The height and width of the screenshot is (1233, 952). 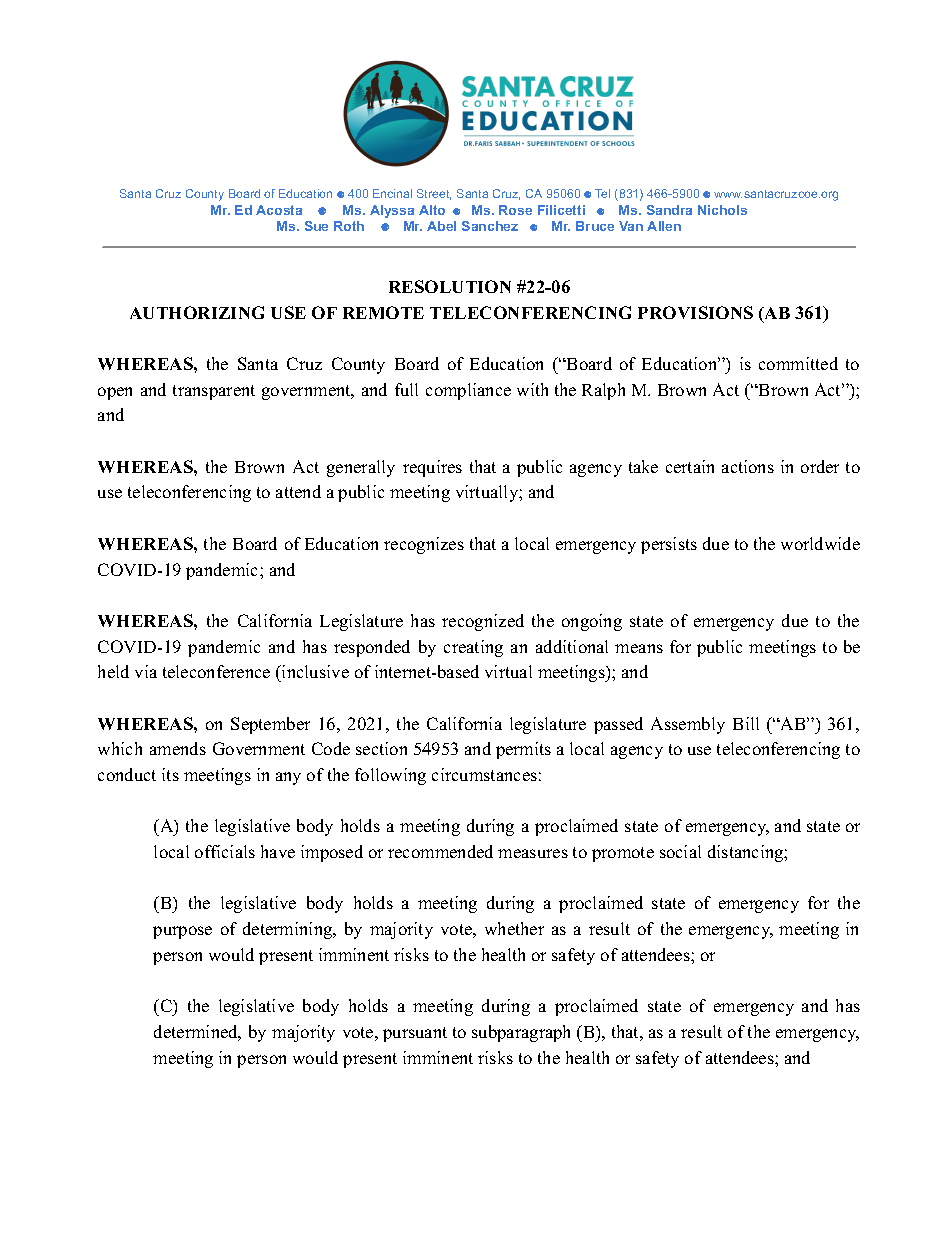 I want to click on Acosta, so click(x=279, y=210).
